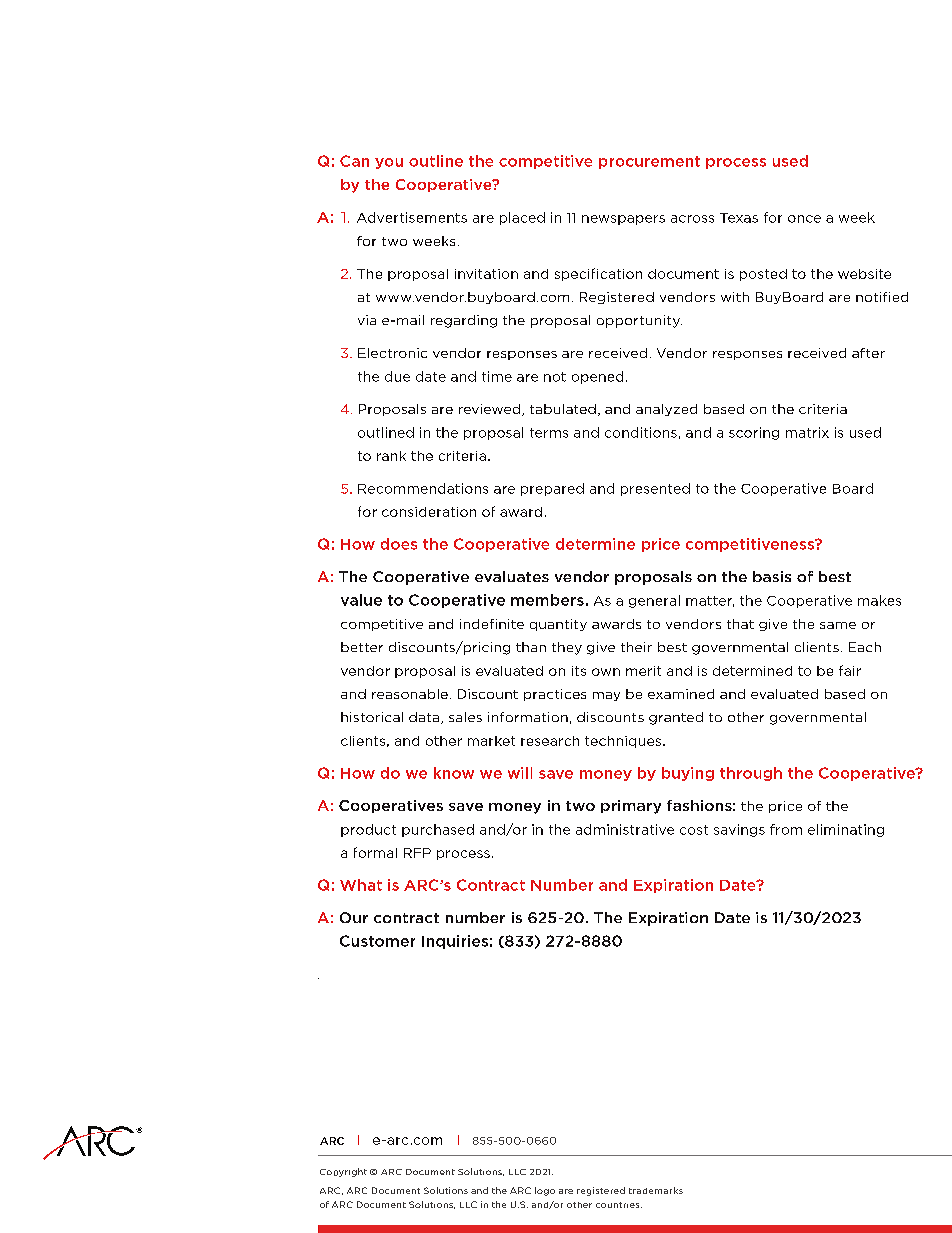 Image resolution: width=952 pixels, height=1233 pixels. I want to click on consideration, so click(429, 512).
